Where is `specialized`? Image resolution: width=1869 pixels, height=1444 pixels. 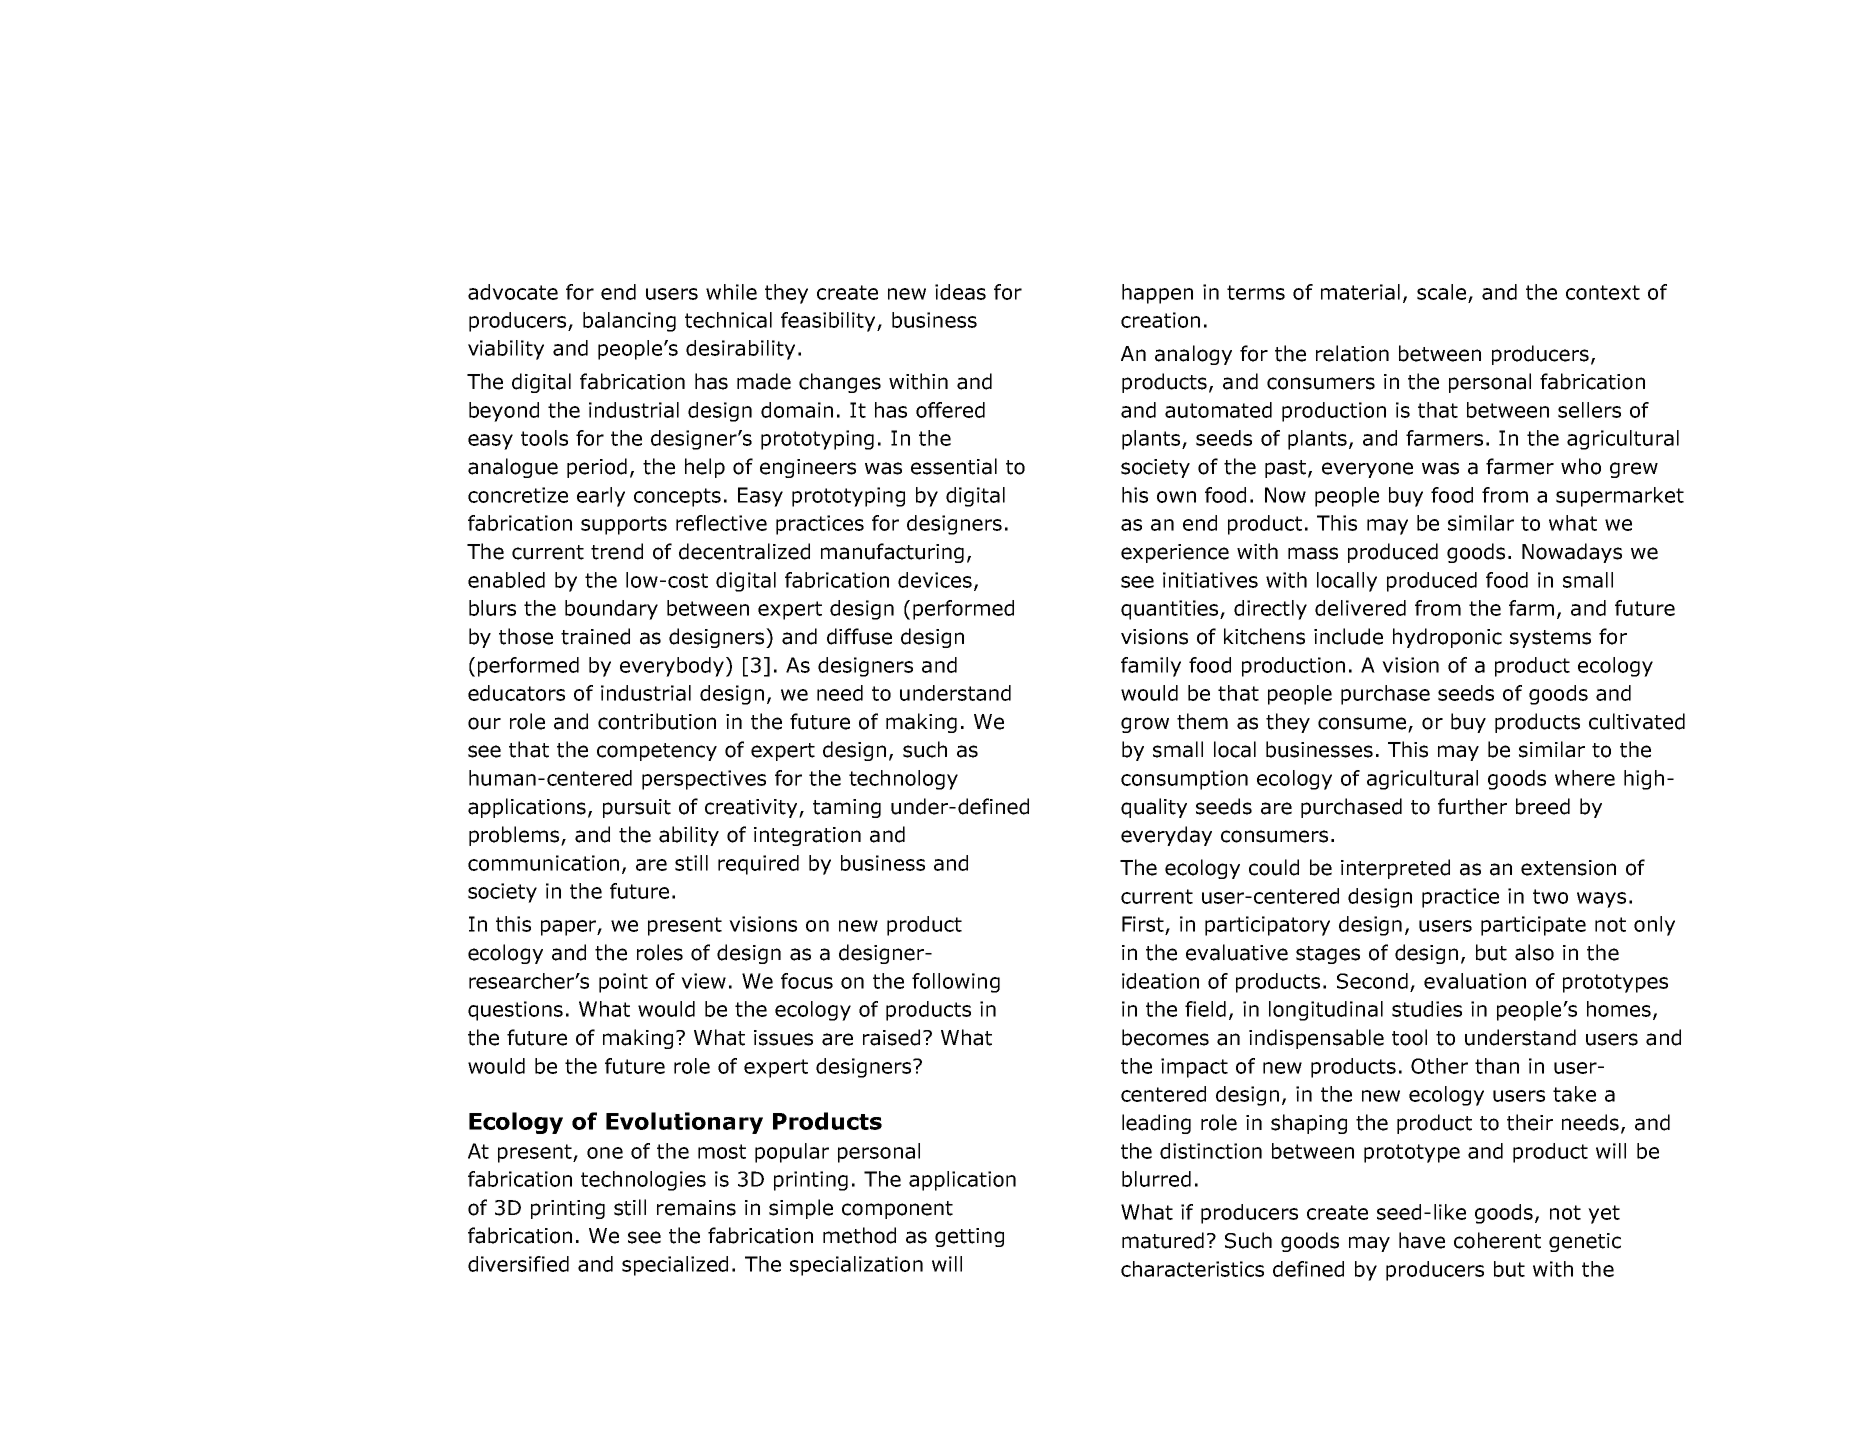 specialized is located at coordinates (675, 1266).
